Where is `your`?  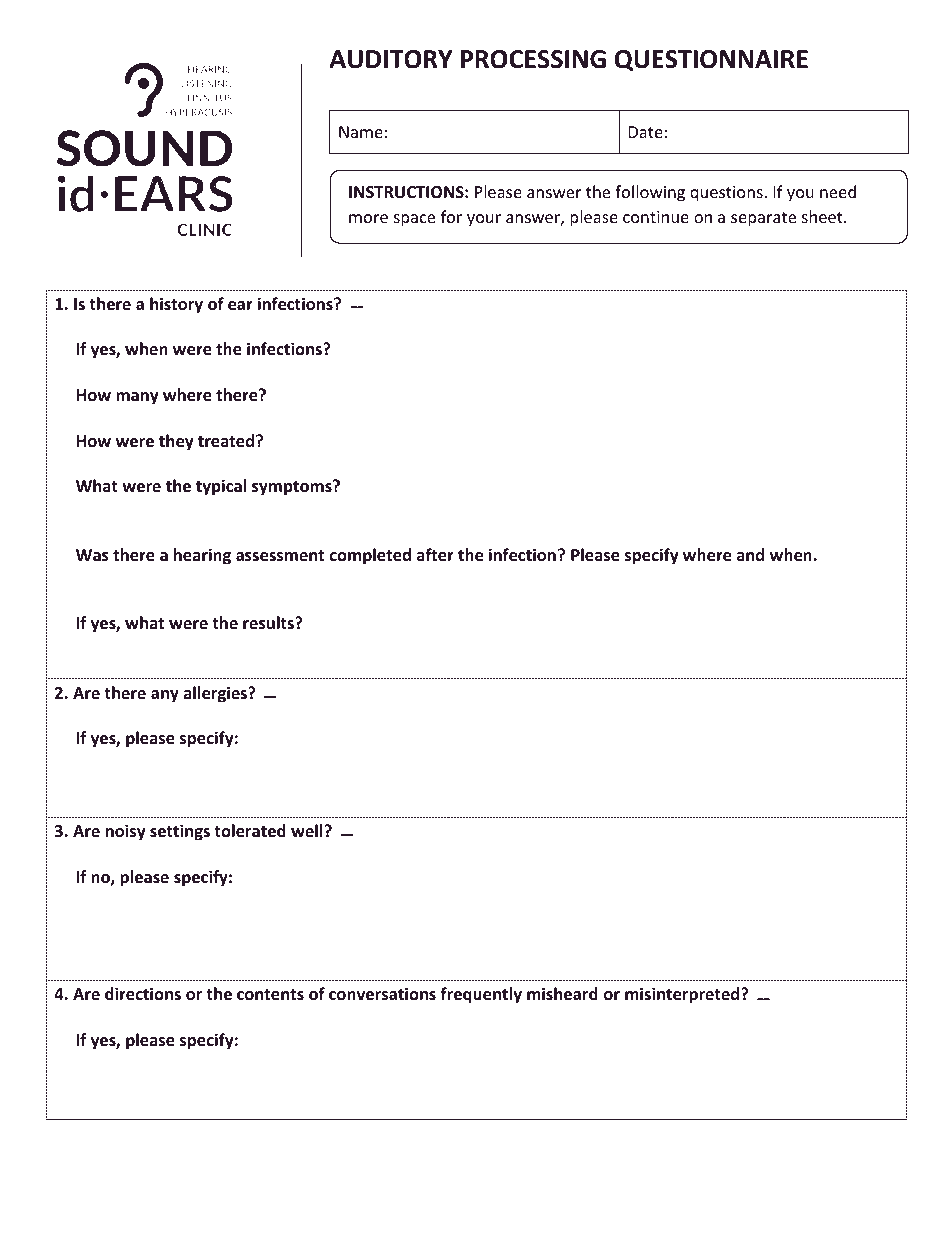
your is located at coordinates (484, 220).
